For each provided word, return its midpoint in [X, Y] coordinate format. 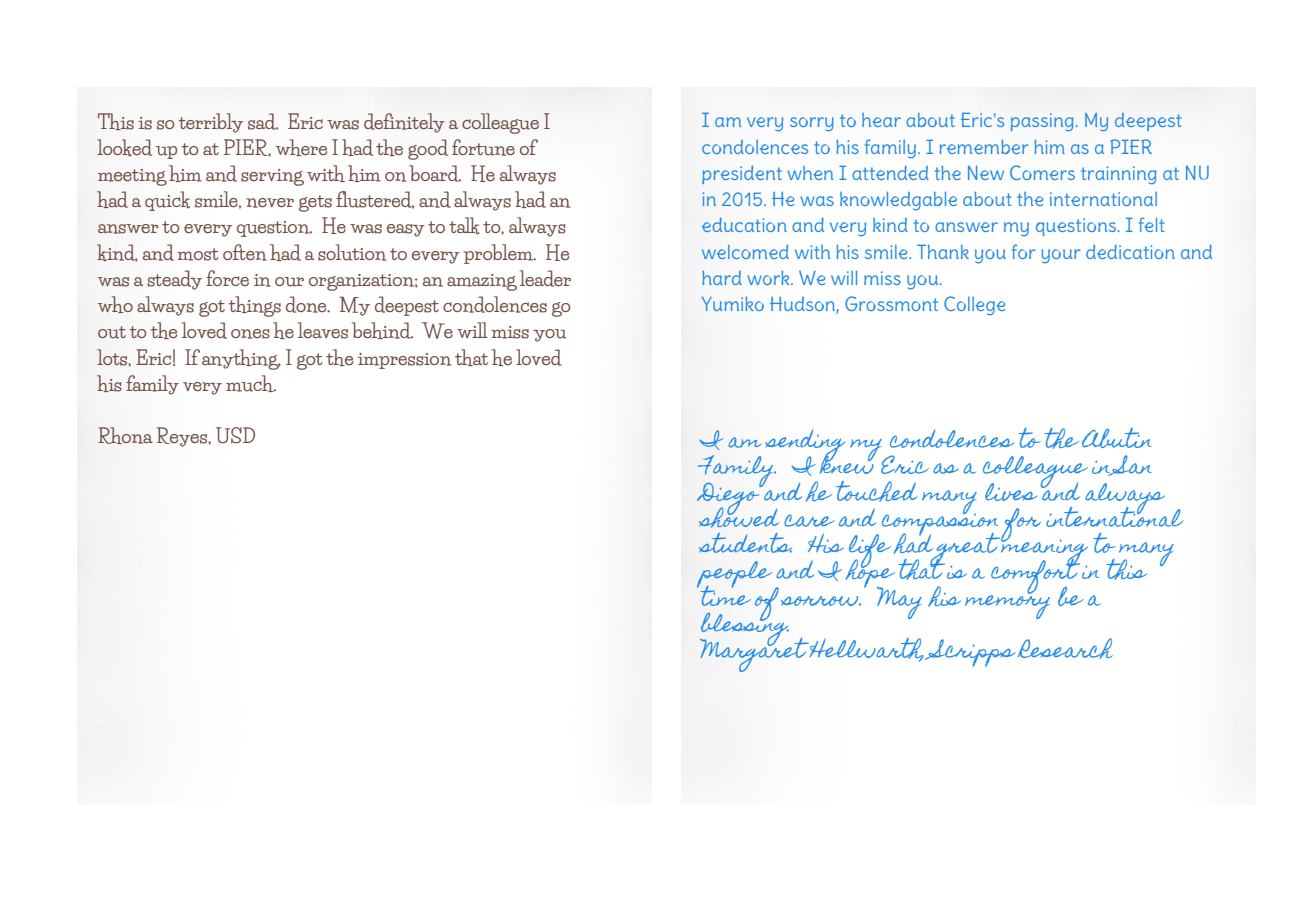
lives [1011, 492]
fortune [483, 147]
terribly [211, 123]
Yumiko [733, 304]
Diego [730, 498]
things [255, 306]
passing [1042, 122]
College [974, 305]
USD [235, 435]
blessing [745, 629]
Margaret [755, 653]
